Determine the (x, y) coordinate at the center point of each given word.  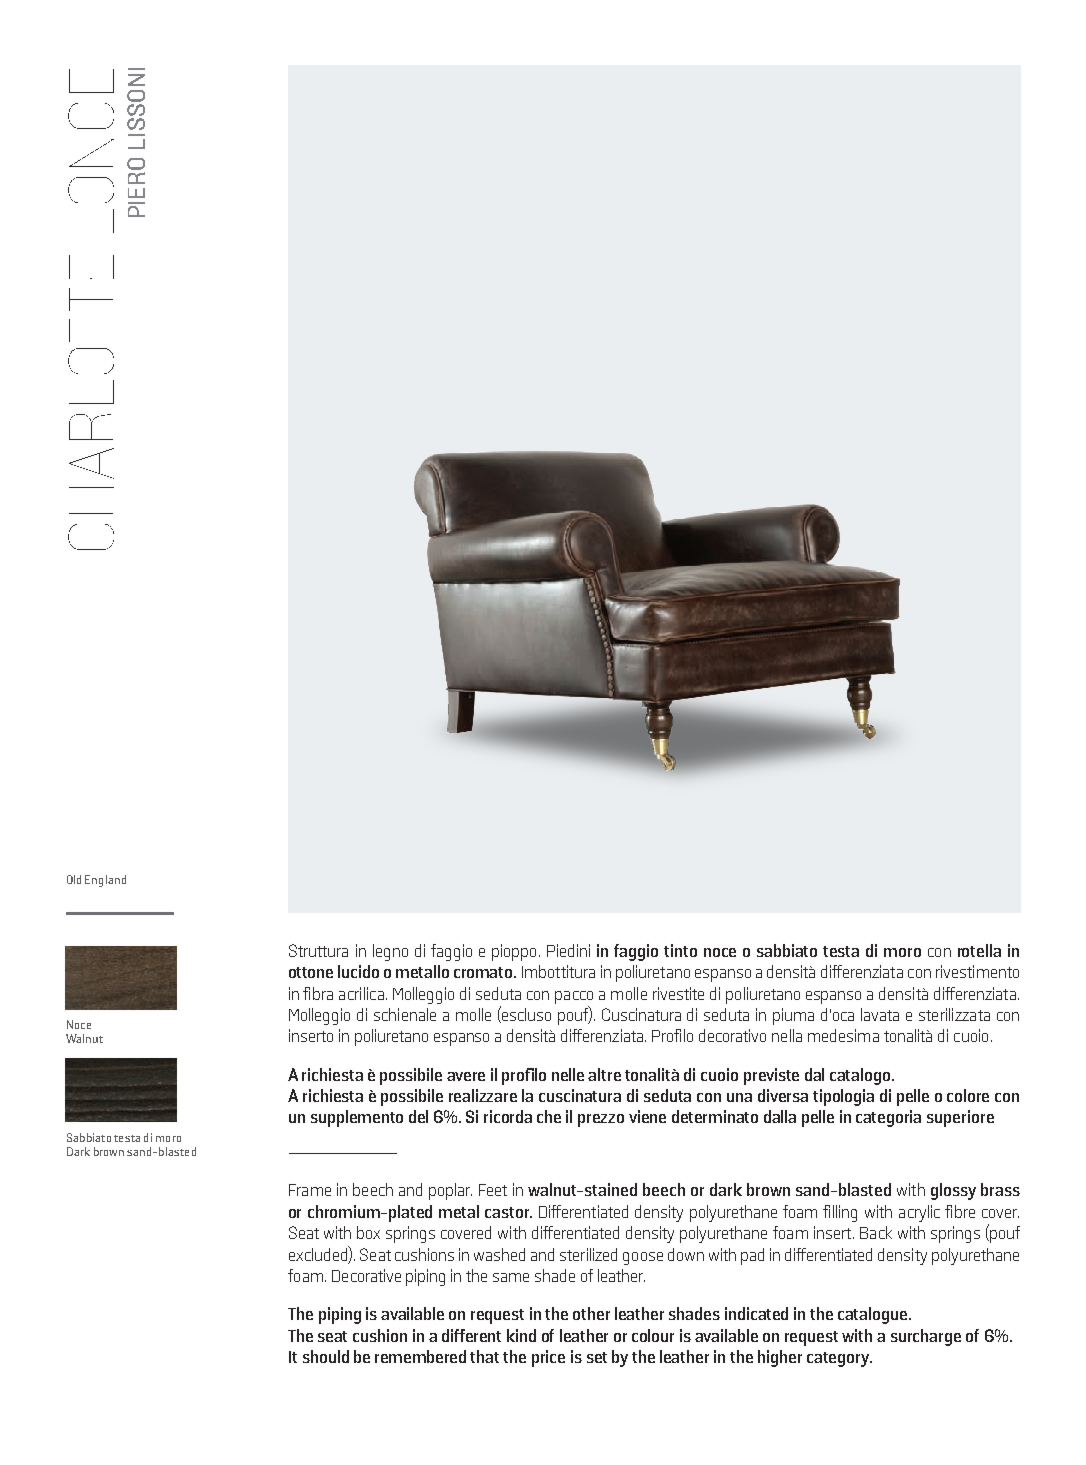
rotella (979, 950)
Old (74, 879)
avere (466, 1076)
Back (876, 1232)
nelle (568, 1074)
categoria (888, 1118)
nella (787, 1035)
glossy (953, 1191)
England (105, 881)
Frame (310, 1190)
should (326, 1356)
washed (499, 1254)
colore (968, 1095)
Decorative (366, 1275)
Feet (493, 1190)
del (418, 1116)
